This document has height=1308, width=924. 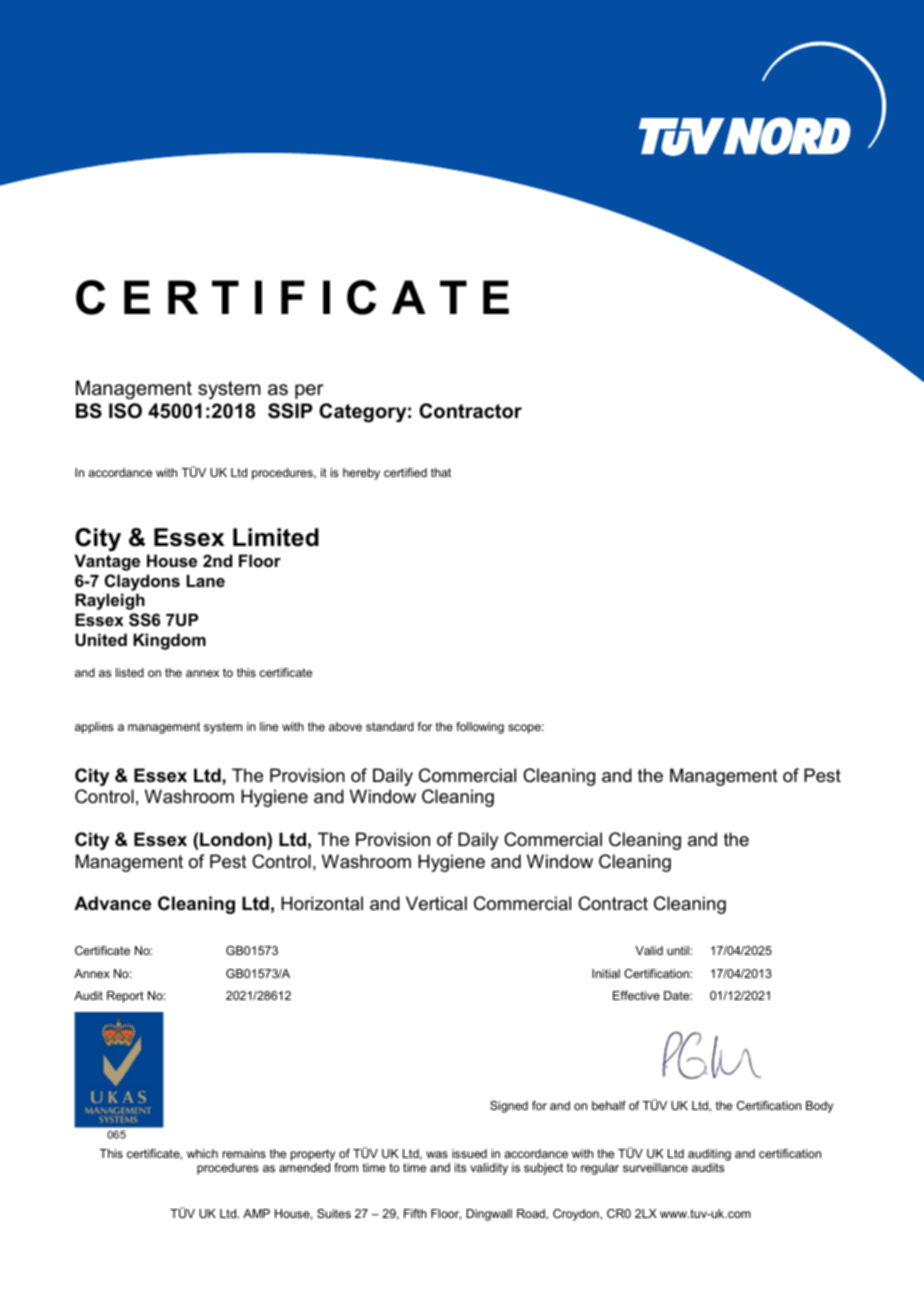 What do you see at coordinates (405, 472) in the document?
I see `certified` at bounding box center [405, 472].
